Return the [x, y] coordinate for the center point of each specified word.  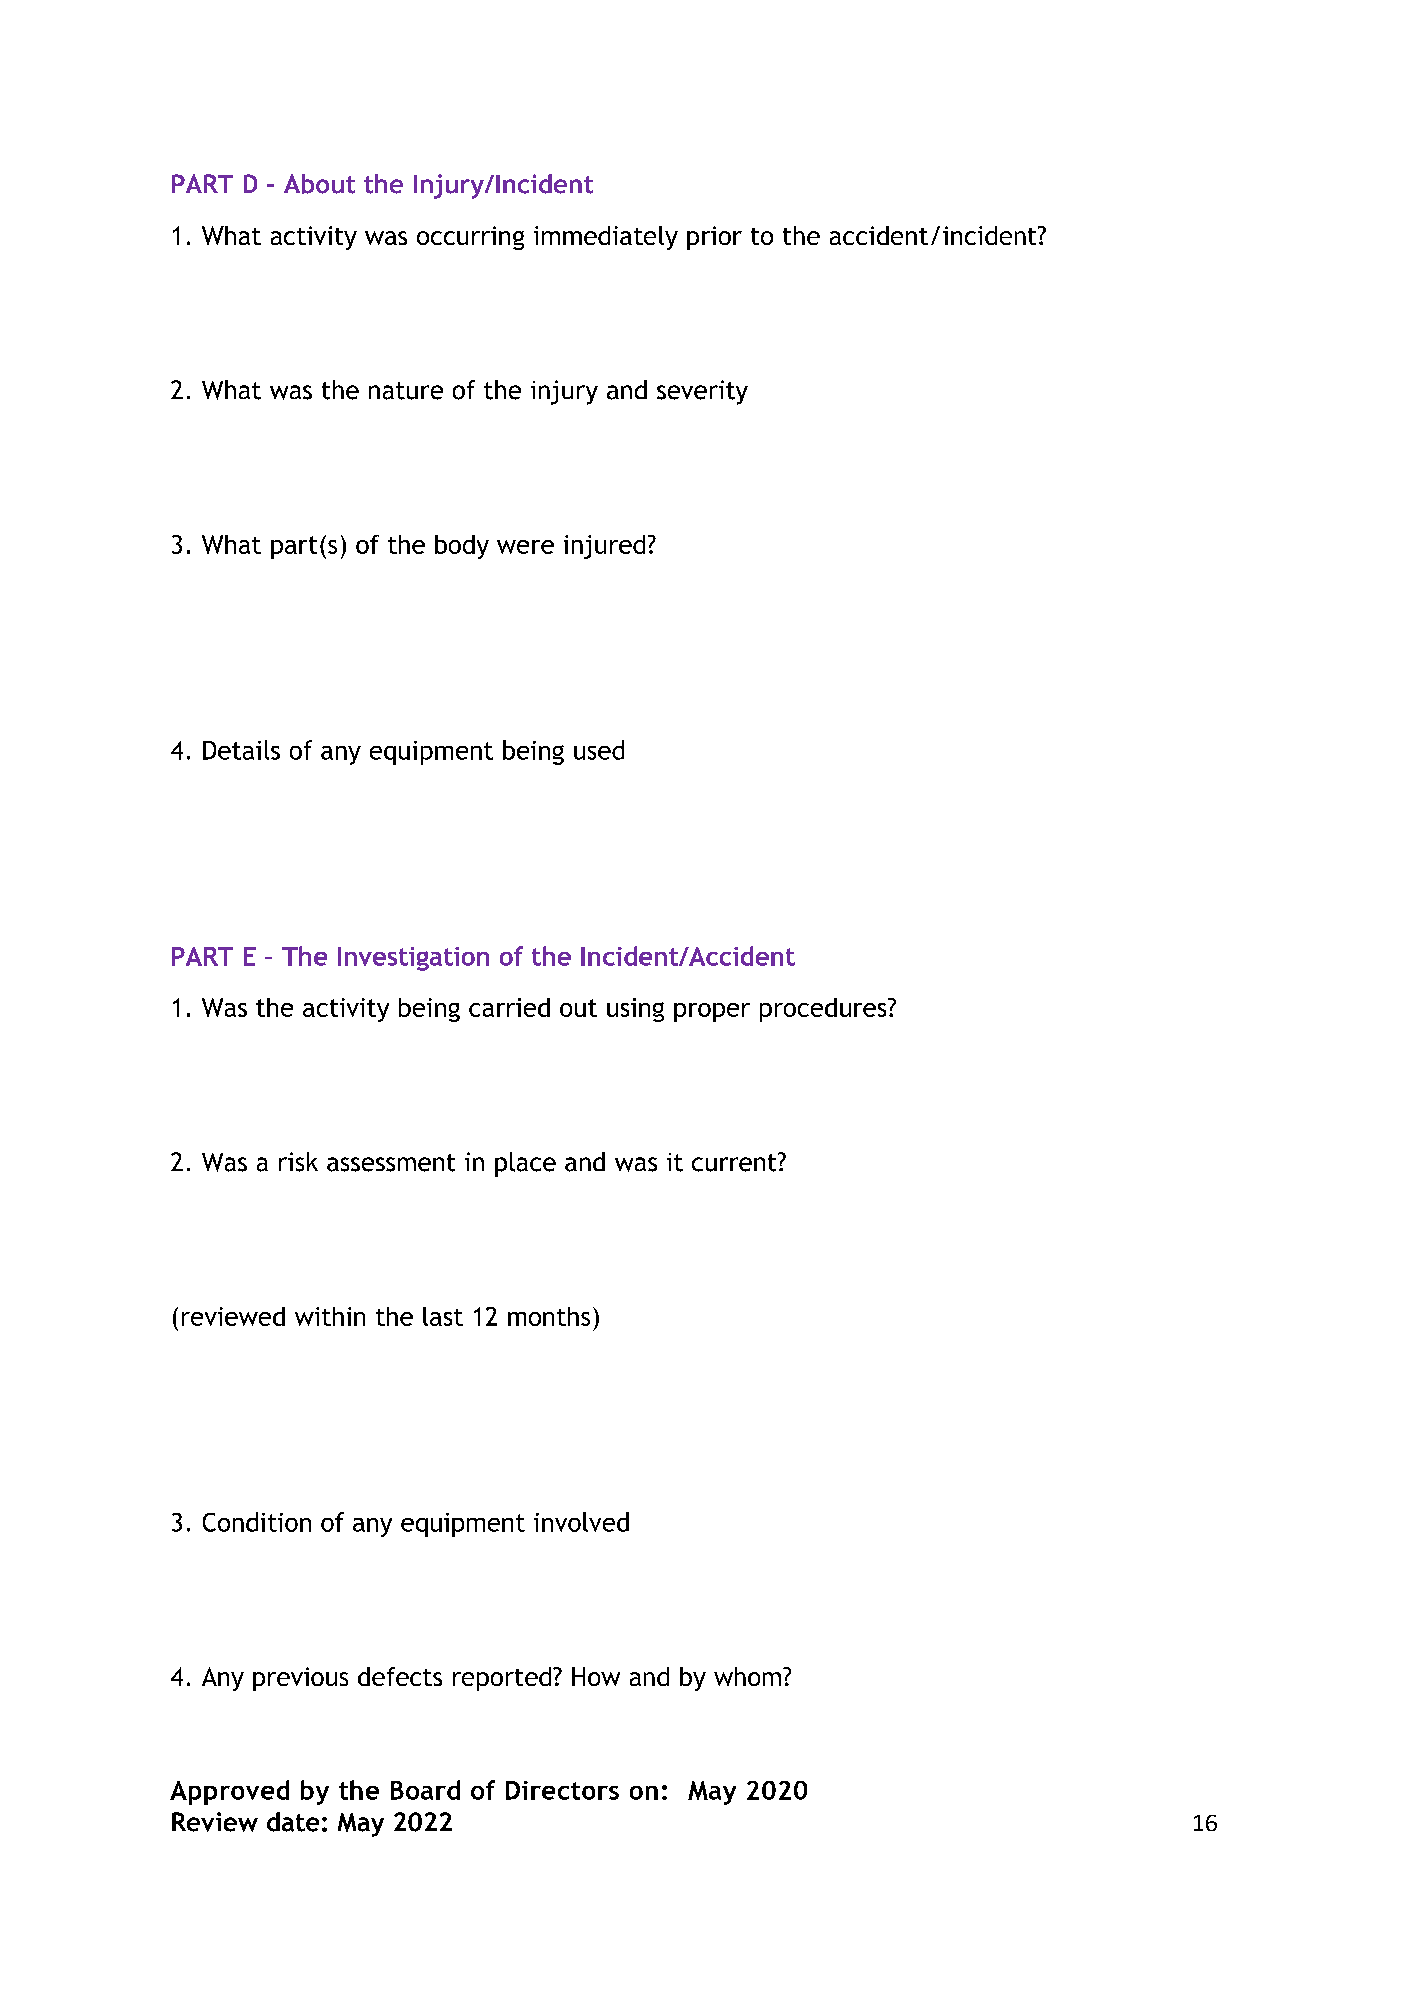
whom [747, 1676]
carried [509, 1007]
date [293, 1822]
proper [712, 1012]
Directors [562, 1790]
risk [298, 1162]
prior [714, 238]
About [319, 184]
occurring [470, 238]
